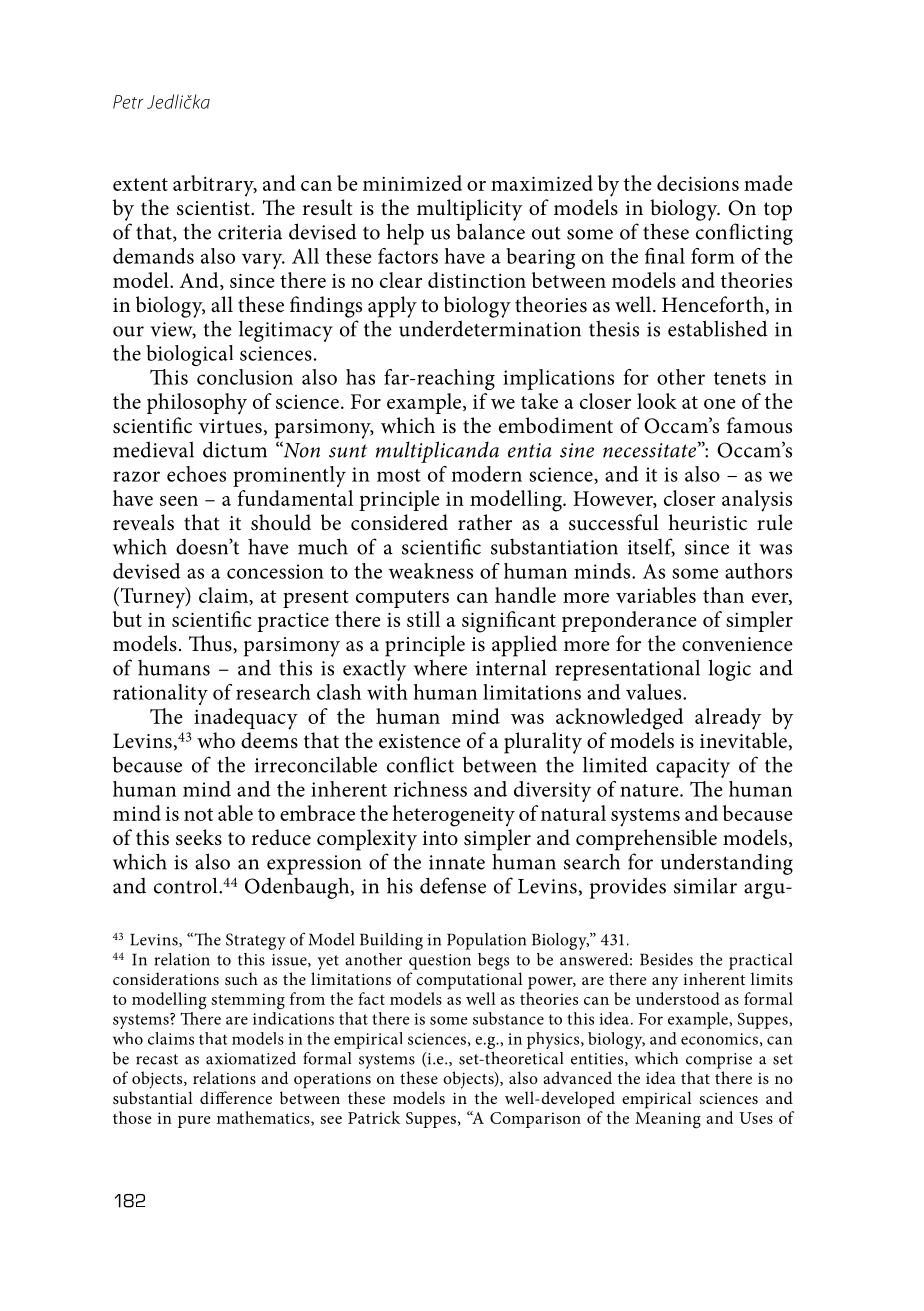 The width and height of the document is (924, 1311). Describe the element at coordinates (127, 619) in the document. I see `but` at that location.
